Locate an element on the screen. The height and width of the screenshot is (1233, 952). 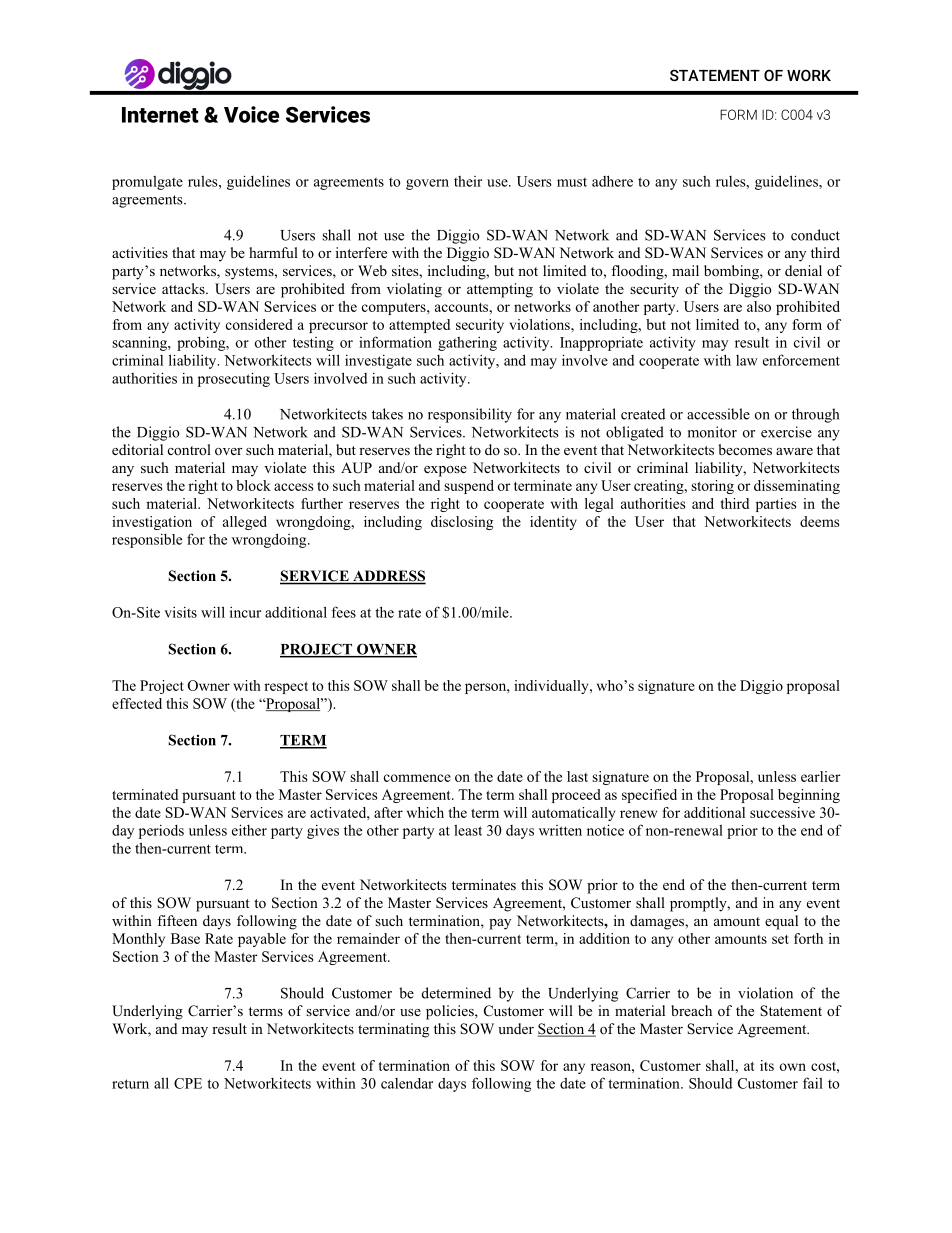
earlier is located at coordinates (821, 776).
